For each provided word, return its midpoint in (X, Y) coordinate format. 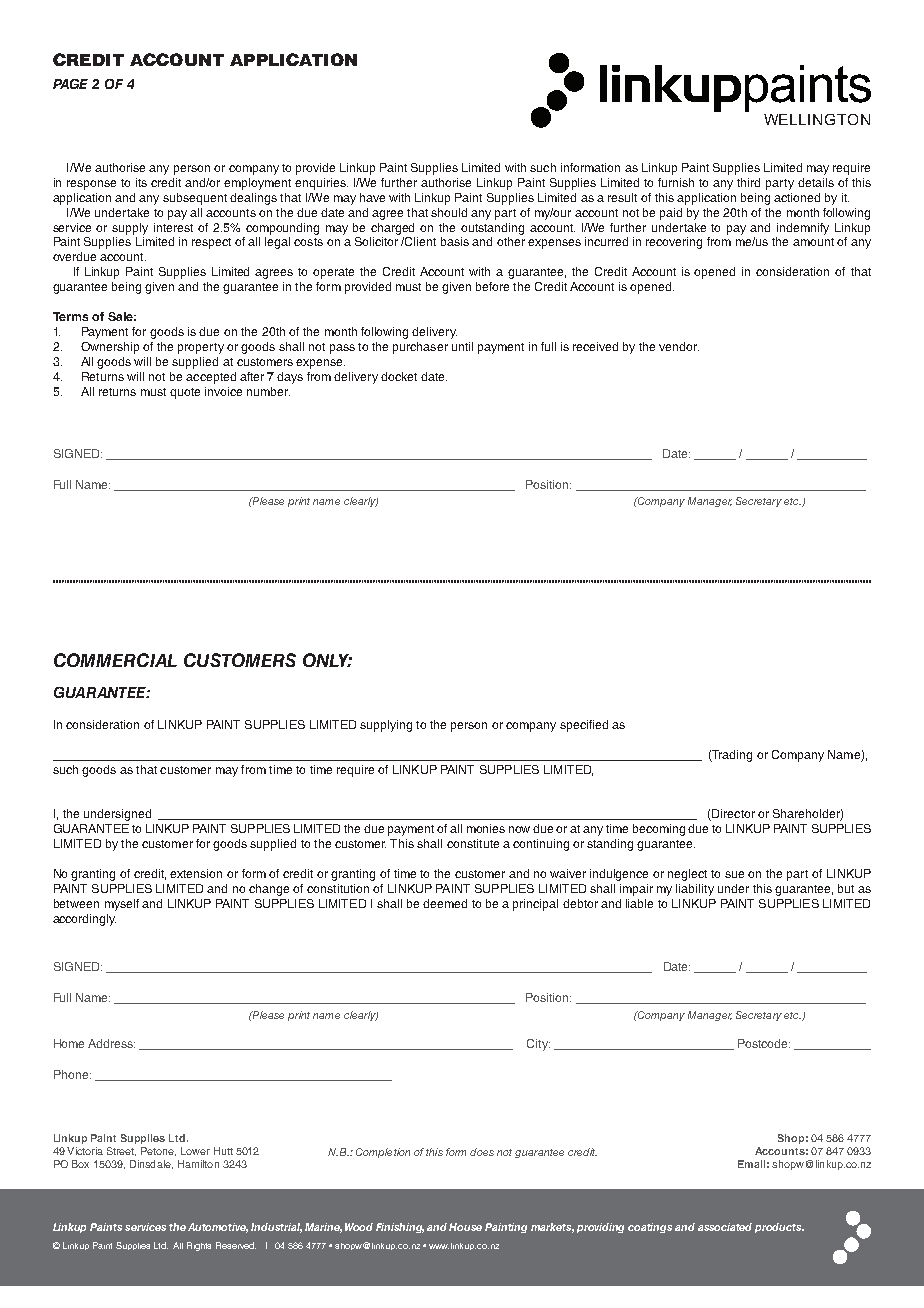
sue (734, 874)
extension (196, 873)
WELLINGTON (817, 119)
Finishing (400, 1228)
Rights (199, 1246)
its (141, 182)
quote (185, 393)
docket (399, 376)
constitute (473, 843)
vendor (679, 346)
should (449, 212)
